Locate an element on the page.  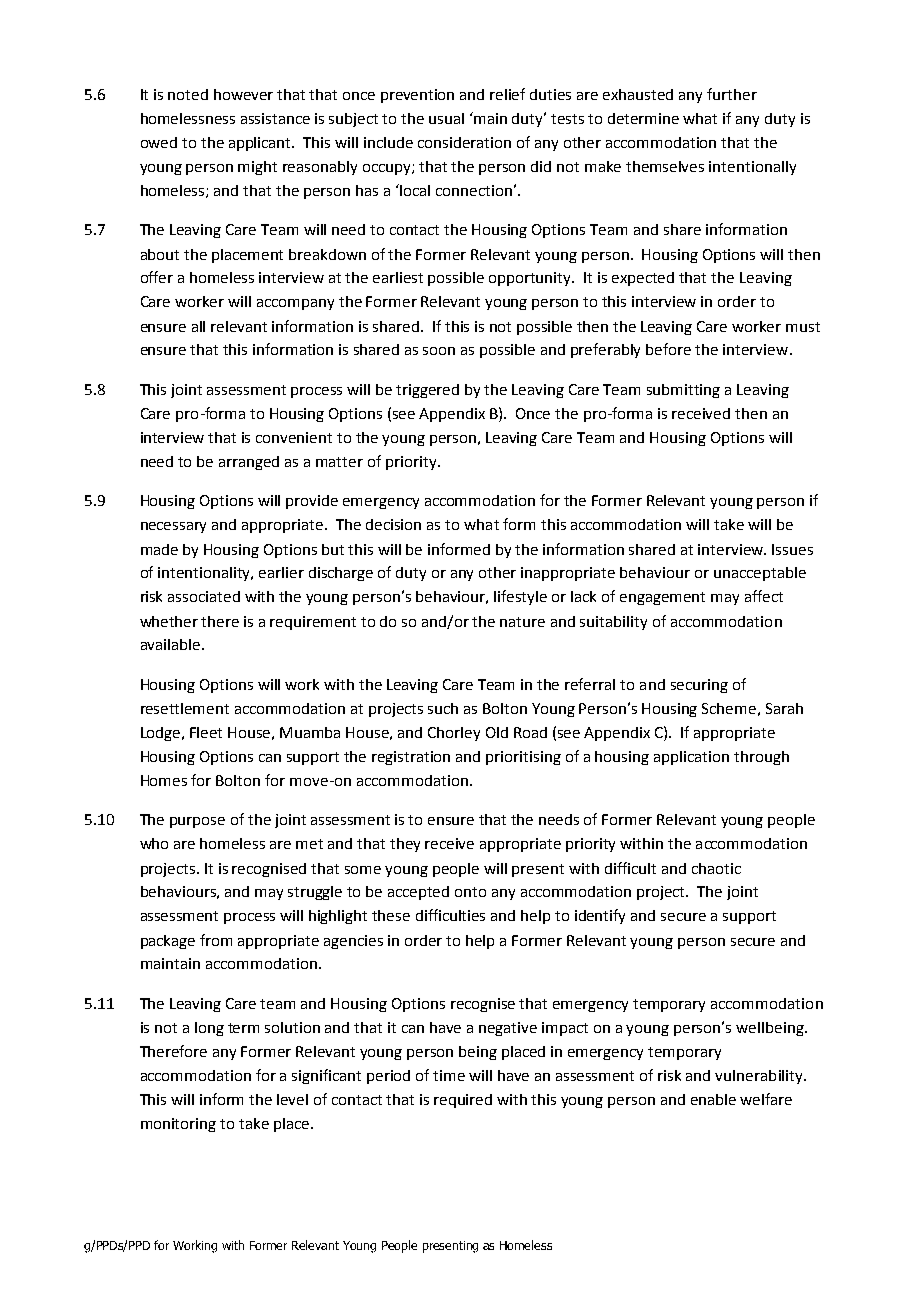
consideration is located at coordinates (464, 142).
